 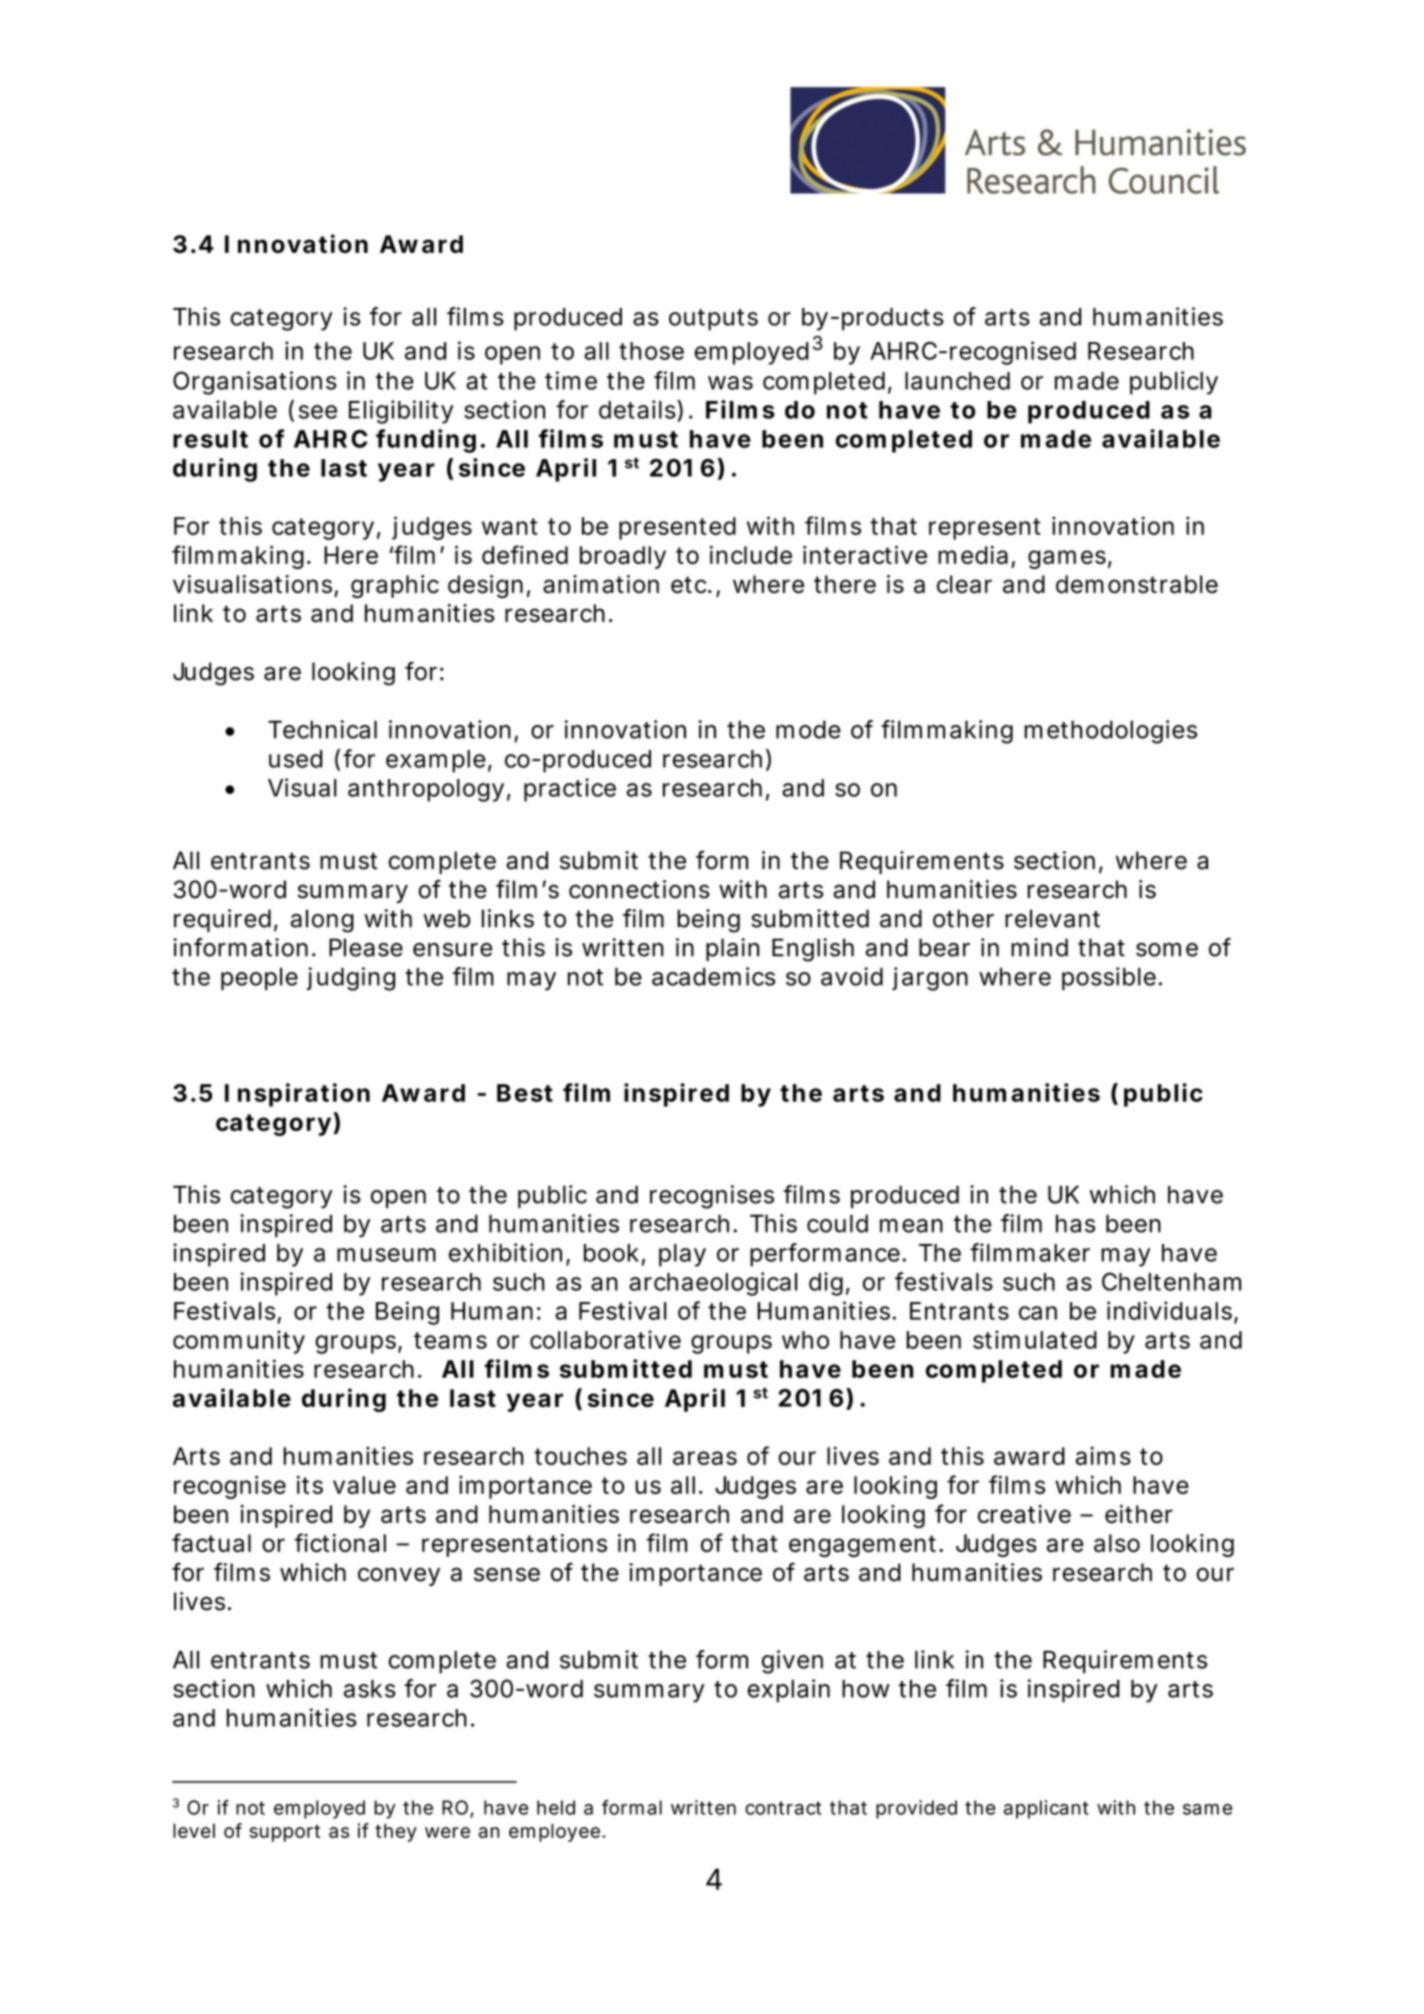 What do you see at coordinates (1109, 979) in the document?
I see `possible` at bounding box center [1109, 979].
